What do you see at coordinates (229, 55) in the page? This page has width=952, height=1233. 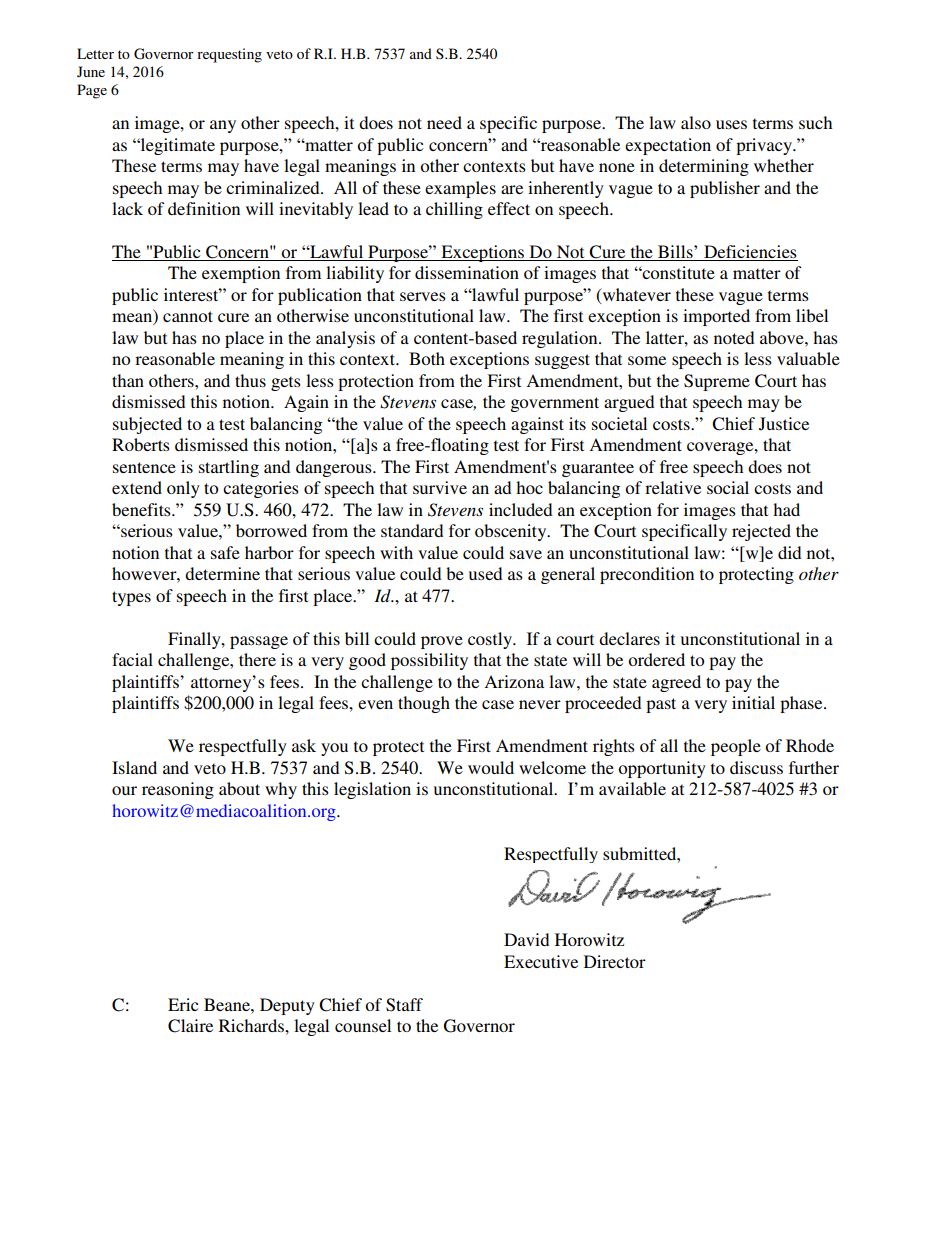 I see `requesting` at bounding box center [229, 55].
